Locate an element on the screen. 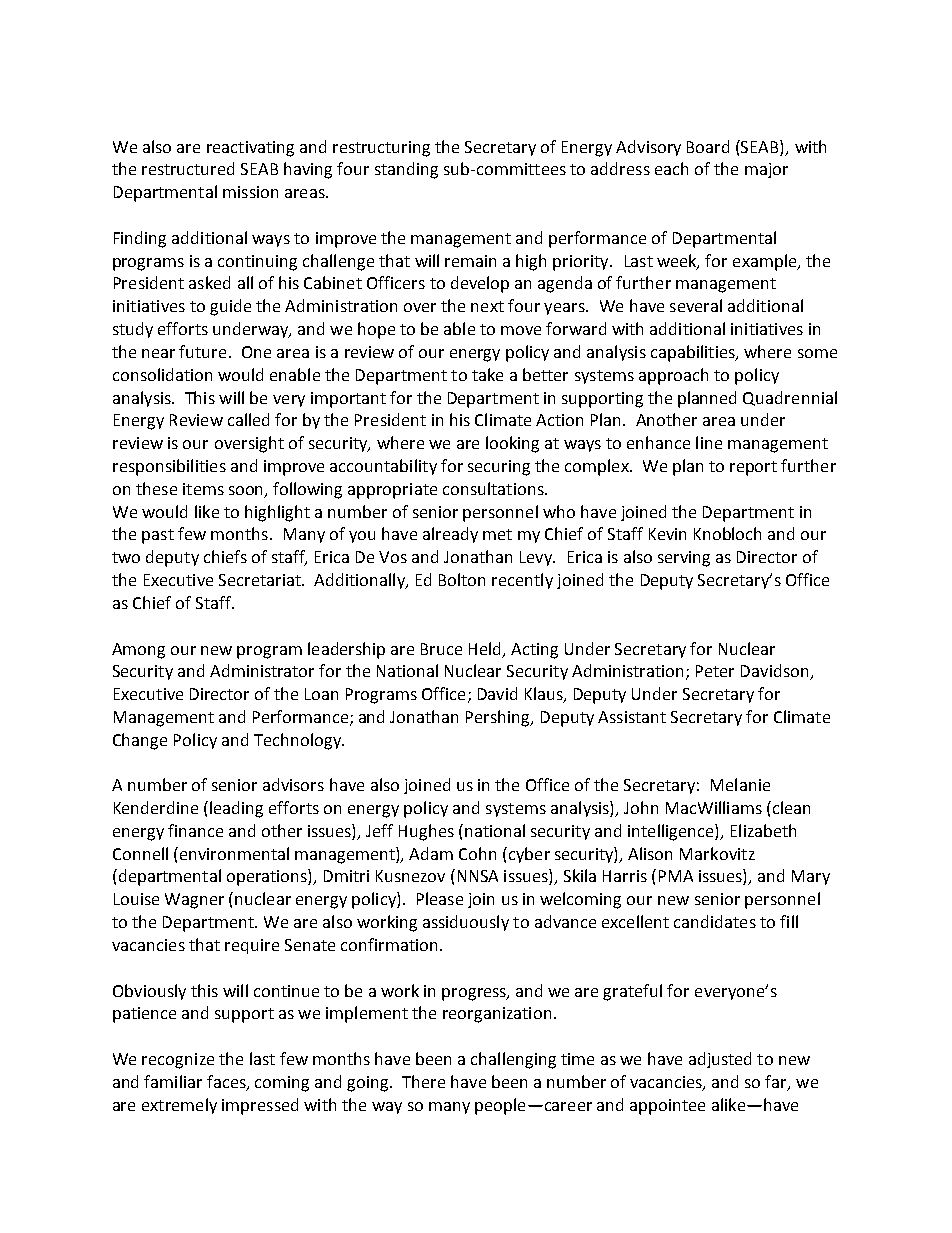 This screenshot has height=1233, width=952. major is located at coordinates (766, 170).
